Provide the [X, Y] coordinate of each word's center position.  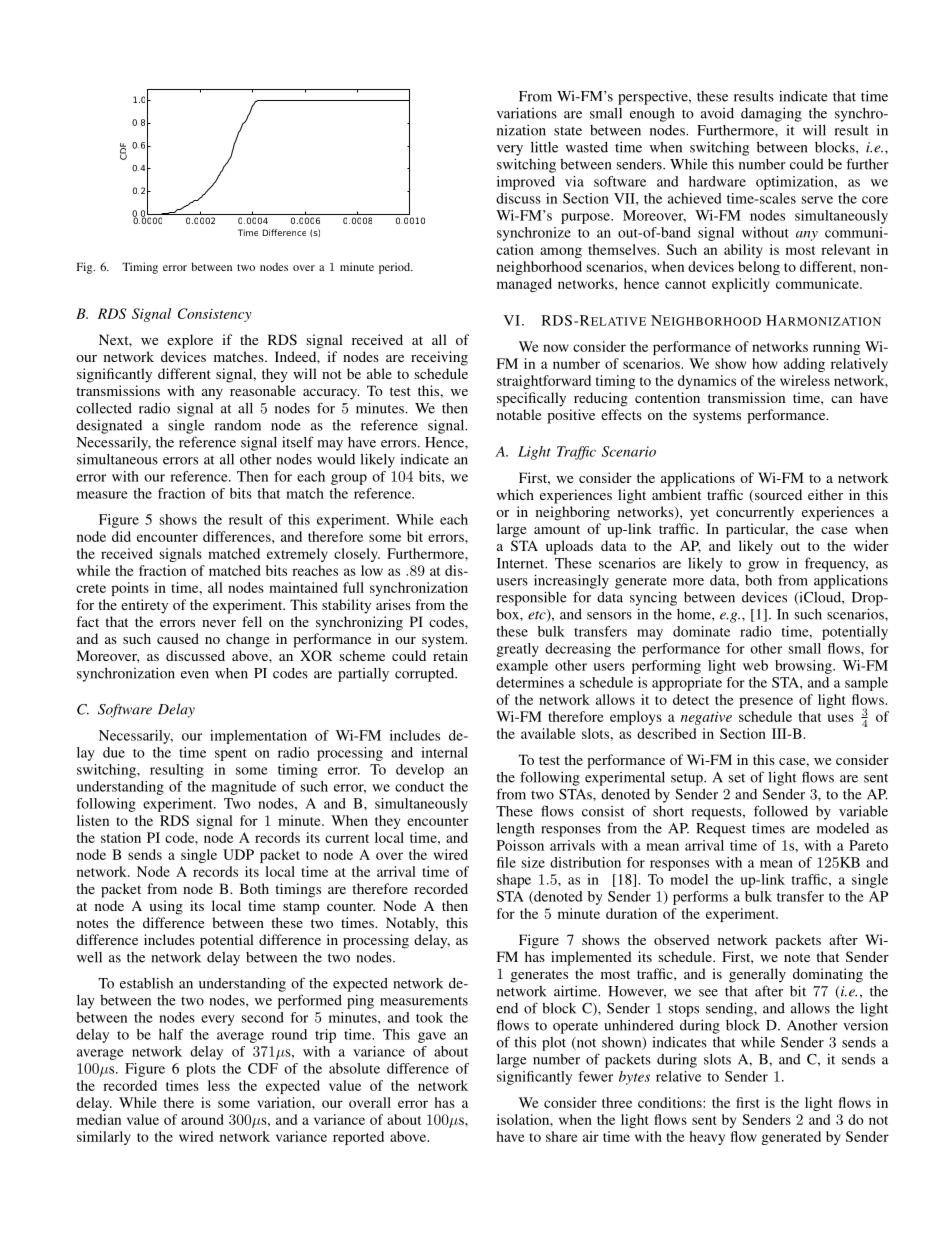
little [544, 147]
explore [190, 341]
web [755, 665]
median [99, 1119]
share [562, 1136]
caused [178, 638]
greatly [517, 650]
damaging [771, 114]
